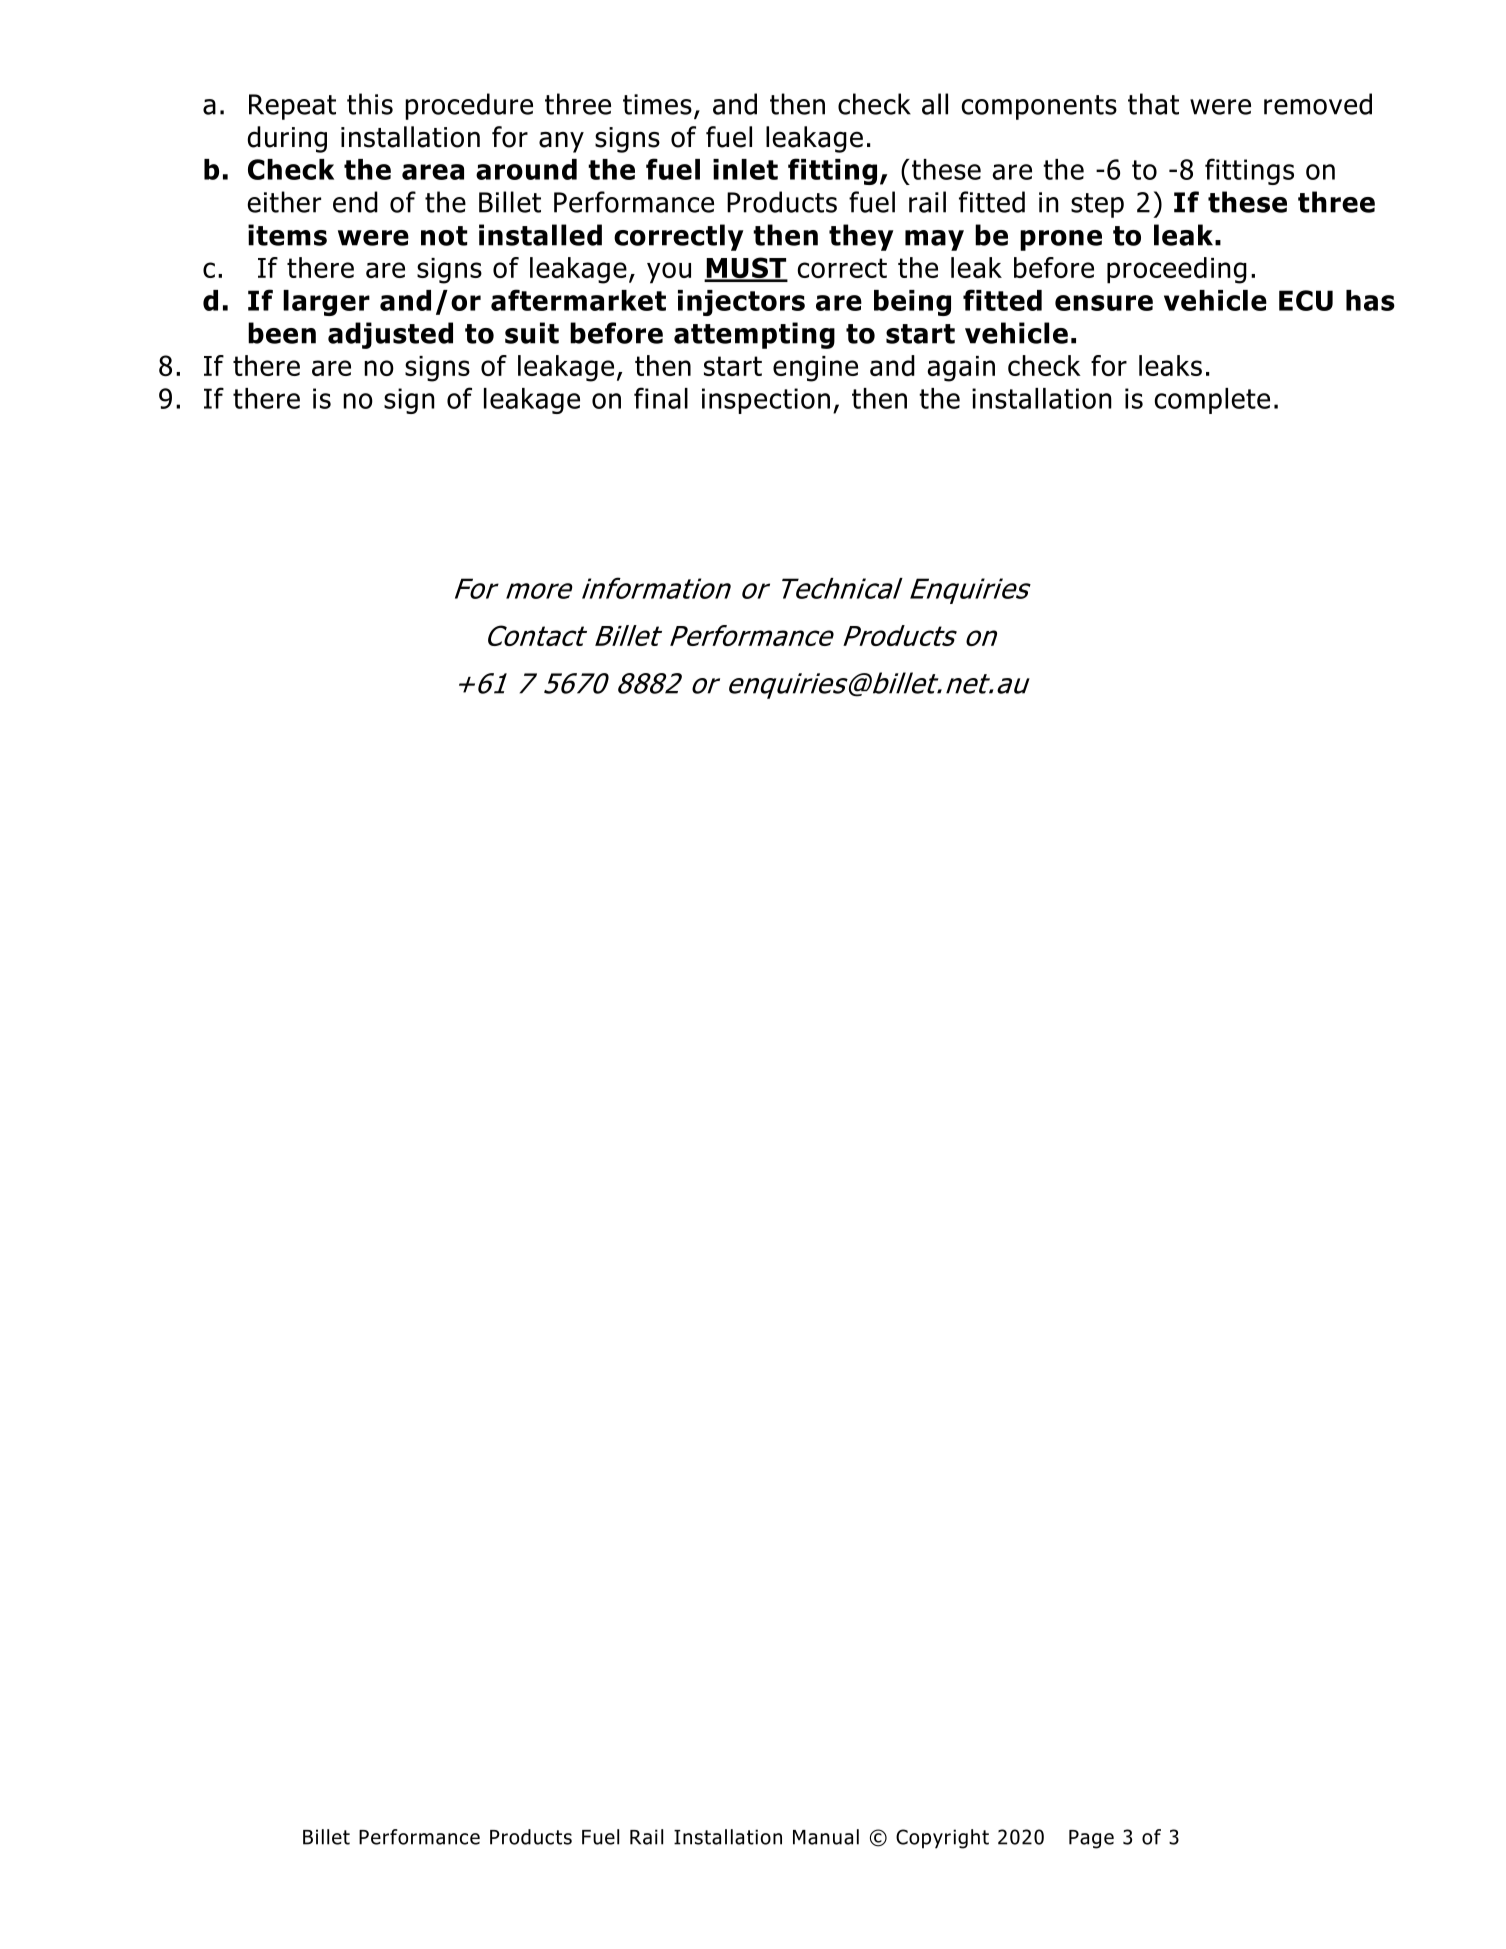 This image has height=1949, width=1506. Describe the element at coordinates (433, 172) in the image. I see `area` at that location.
